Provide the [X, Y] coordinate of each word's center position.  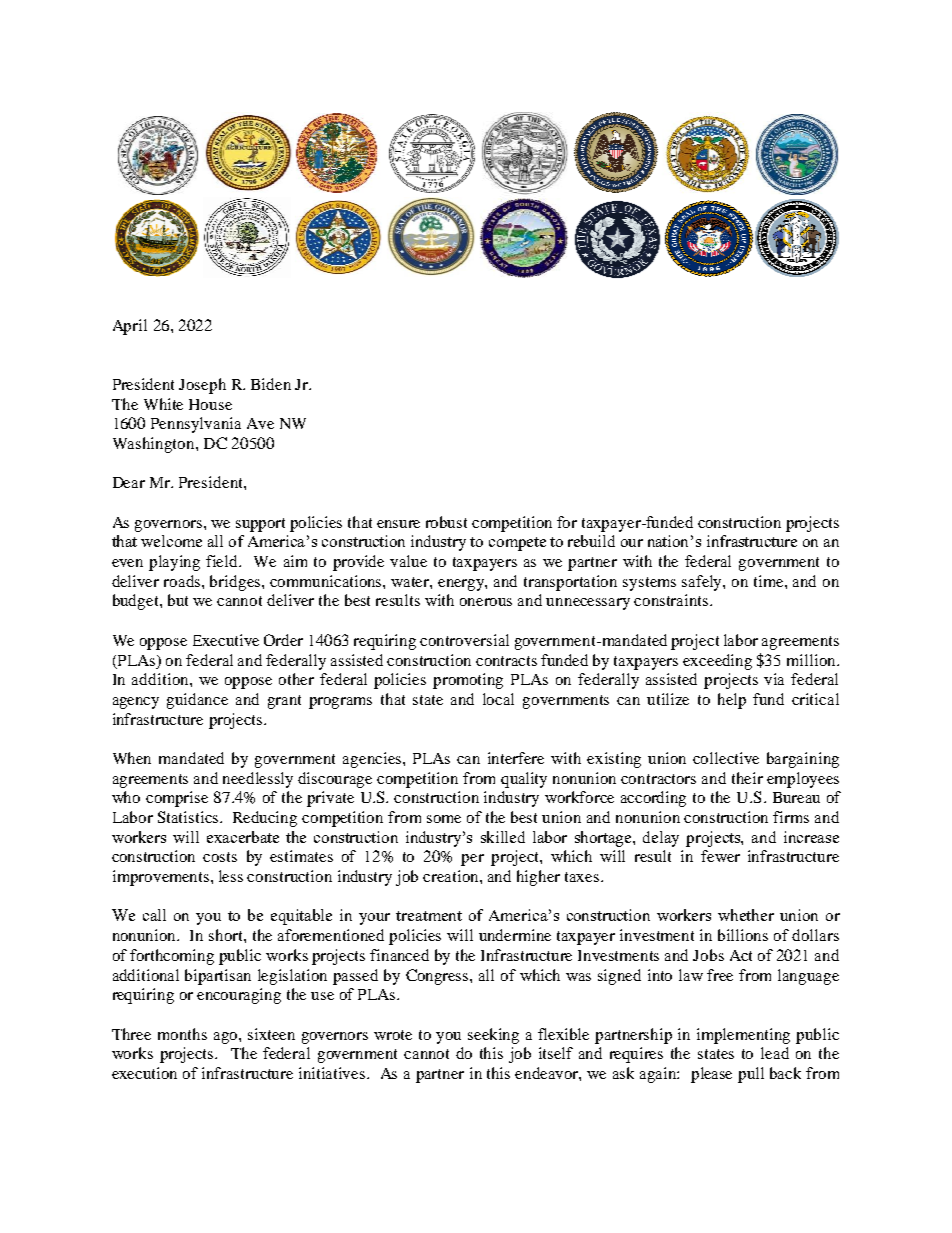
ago [227, 1038]
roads [183, 581]
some [444, 819]
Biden [271, 384]
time [770, 581]
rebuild [591, 541]
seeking [493, 1036]
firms [791, 817]
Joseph [202, 386]
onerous [486, 602]
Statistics [189, 817]
